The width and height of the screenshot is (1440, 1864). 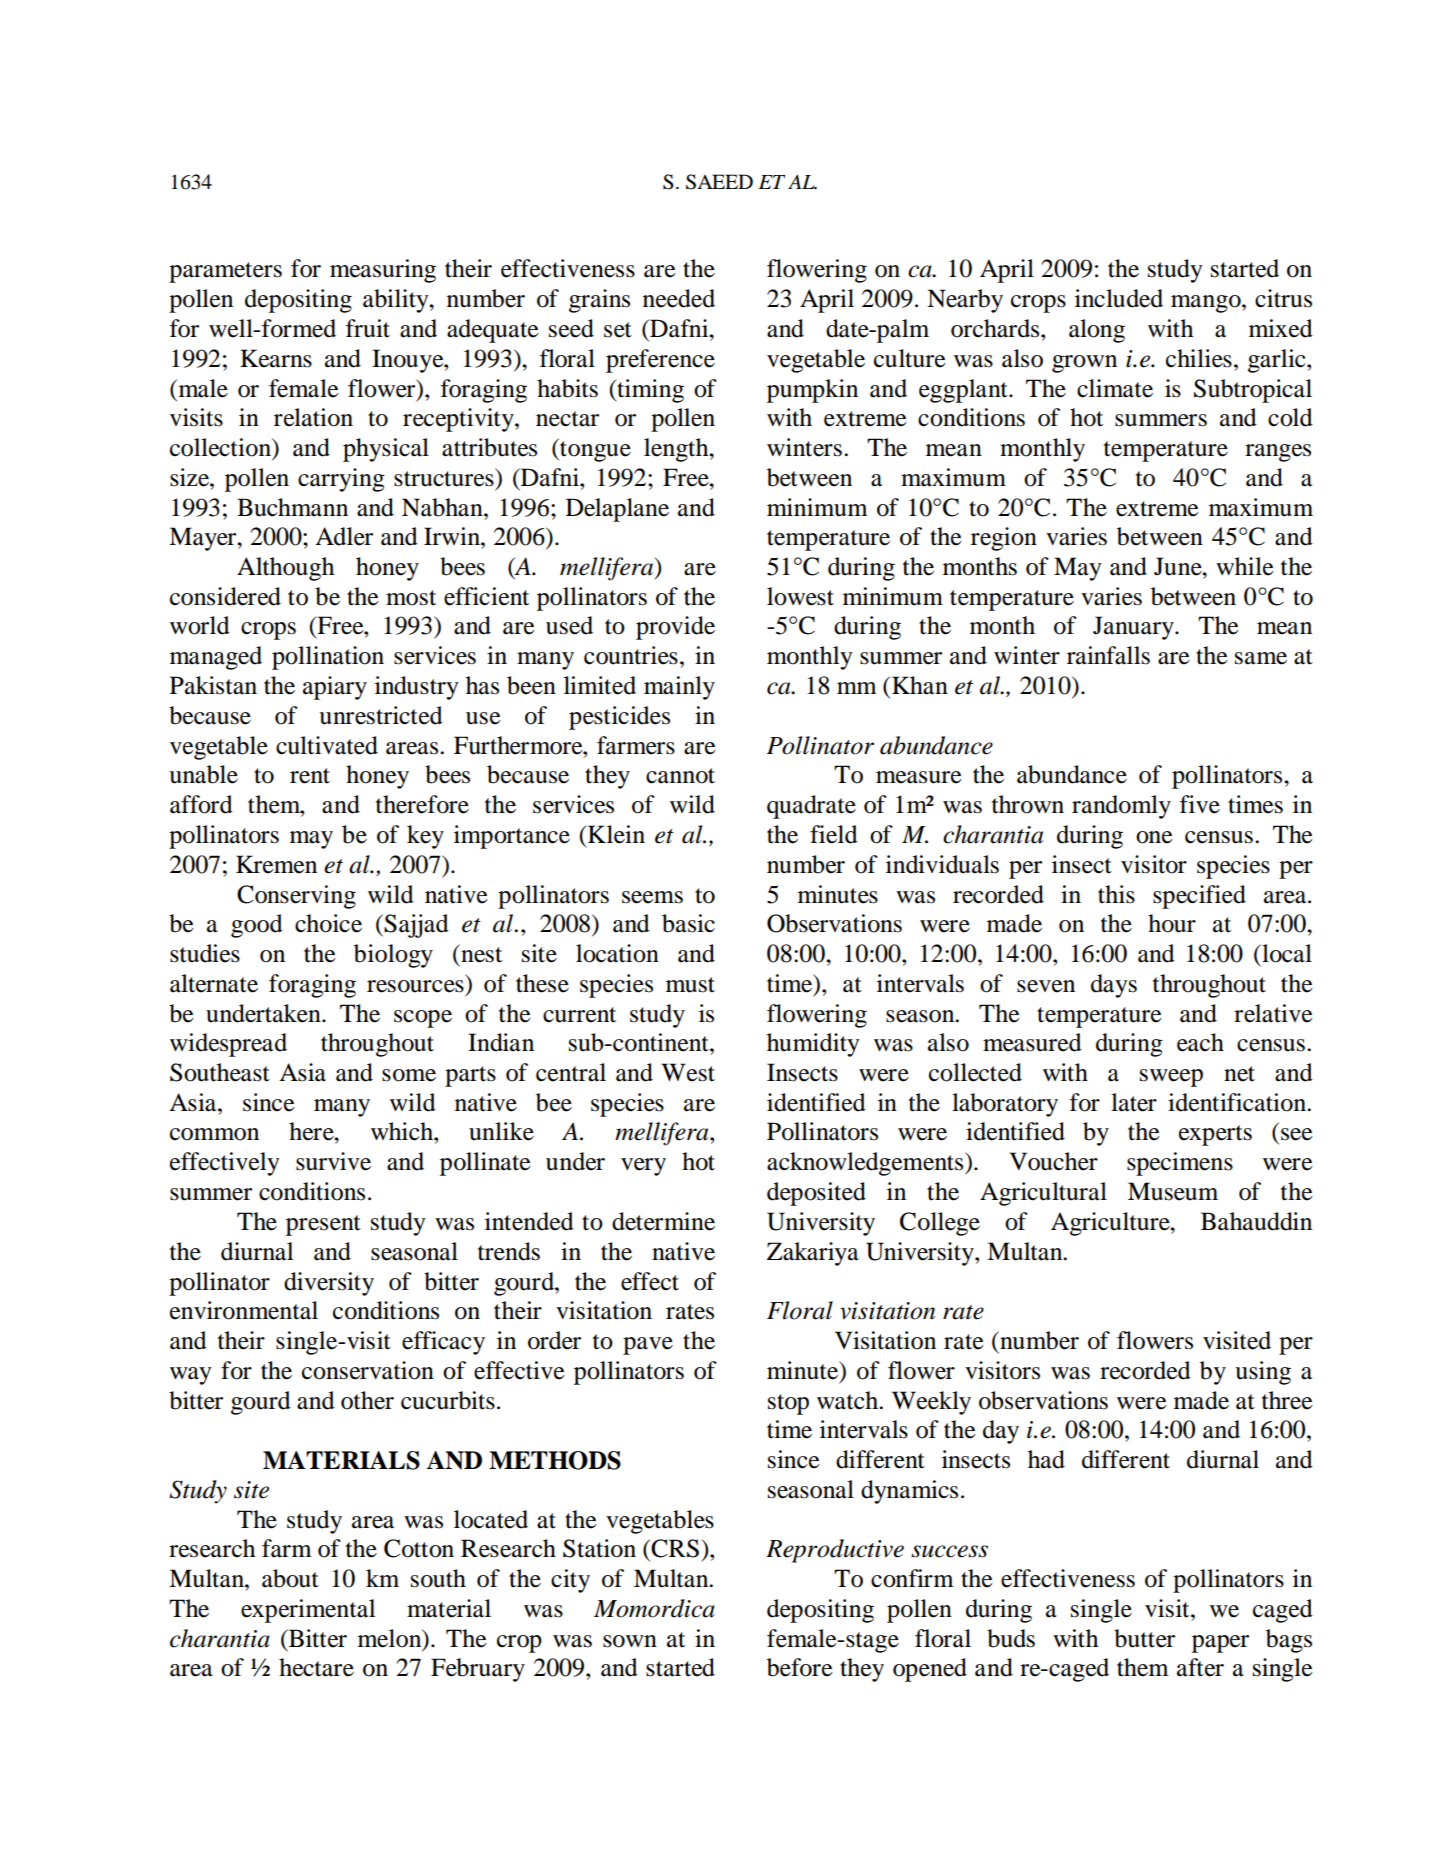 What do you see at coordinates (675, 628) in the screenshot?
I see `provide` at bounding box center [675, 628].
